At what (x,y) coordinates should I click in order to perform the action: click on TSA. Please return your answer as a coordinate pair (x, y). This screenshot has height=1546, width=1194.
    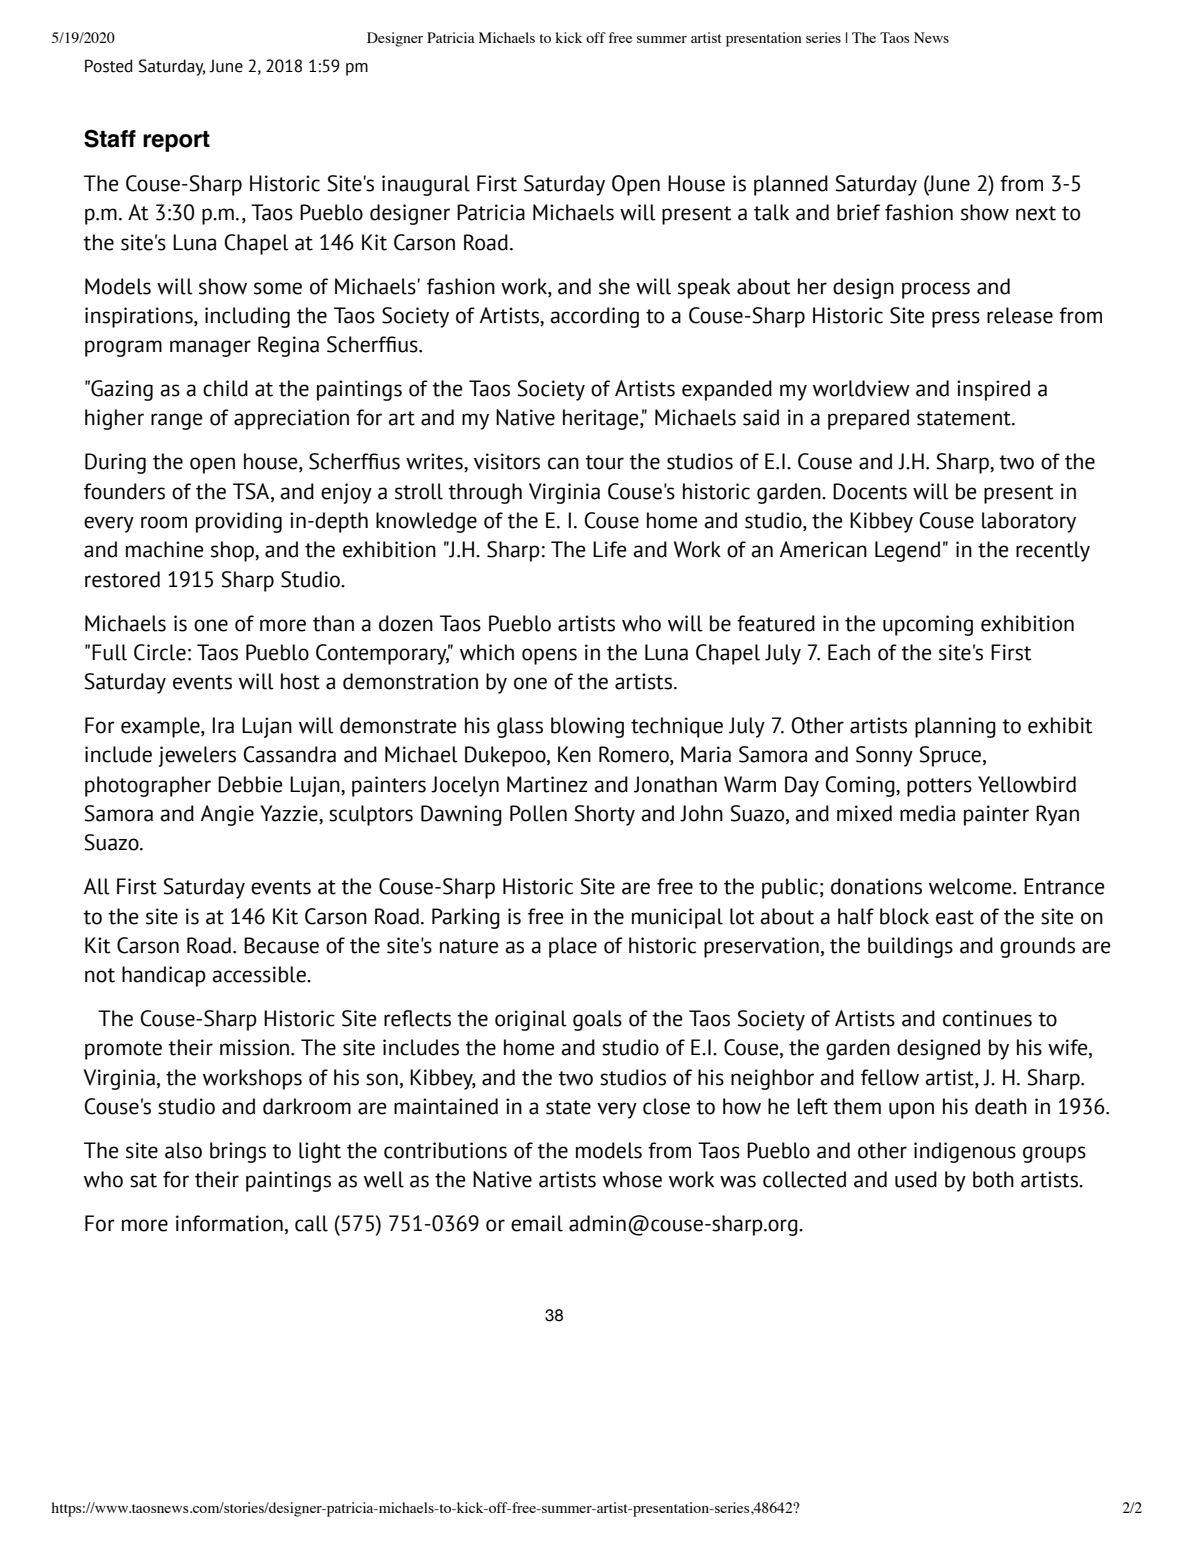
    Looking at the image, I should click on (252, 491).
